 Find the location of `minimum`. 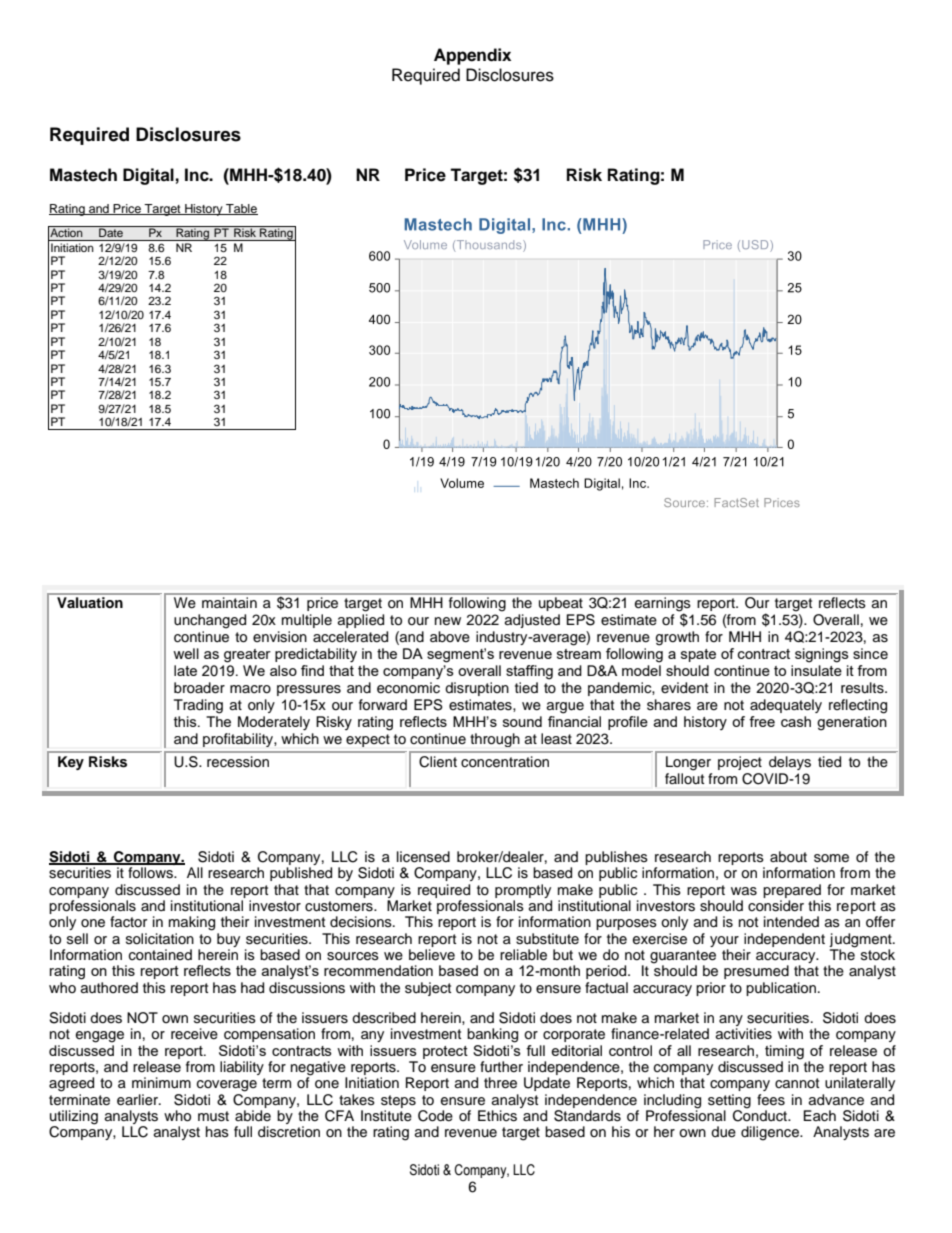

minimum is located at coordinates (161, 1083).
